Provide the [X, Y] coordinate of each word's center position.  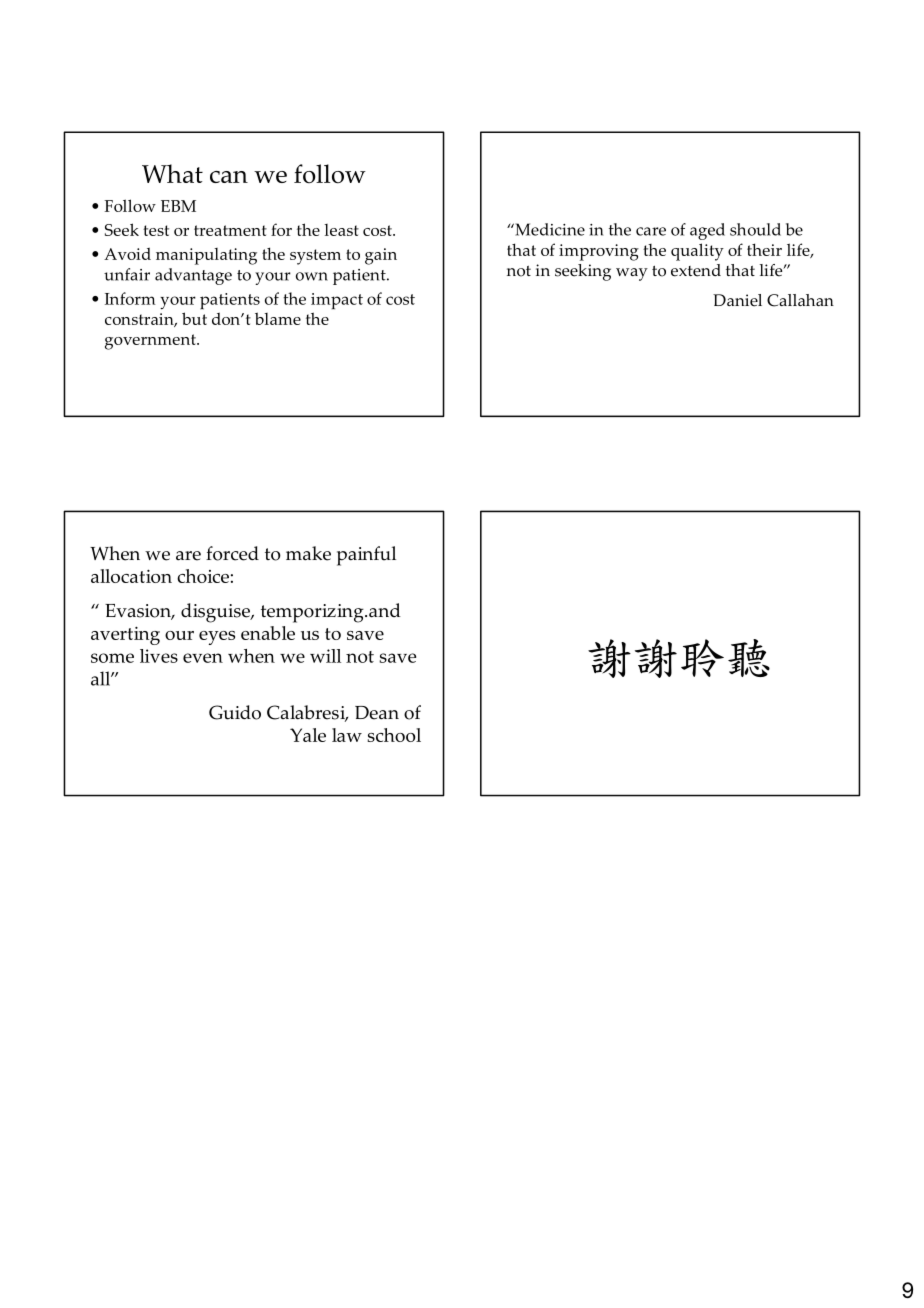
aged [707, 231]
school [394, 735]
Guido [235, 712]
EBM [178, 206]
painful [366, 556]
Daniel [737, 300]
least [341, 230]
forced [232, 553]
